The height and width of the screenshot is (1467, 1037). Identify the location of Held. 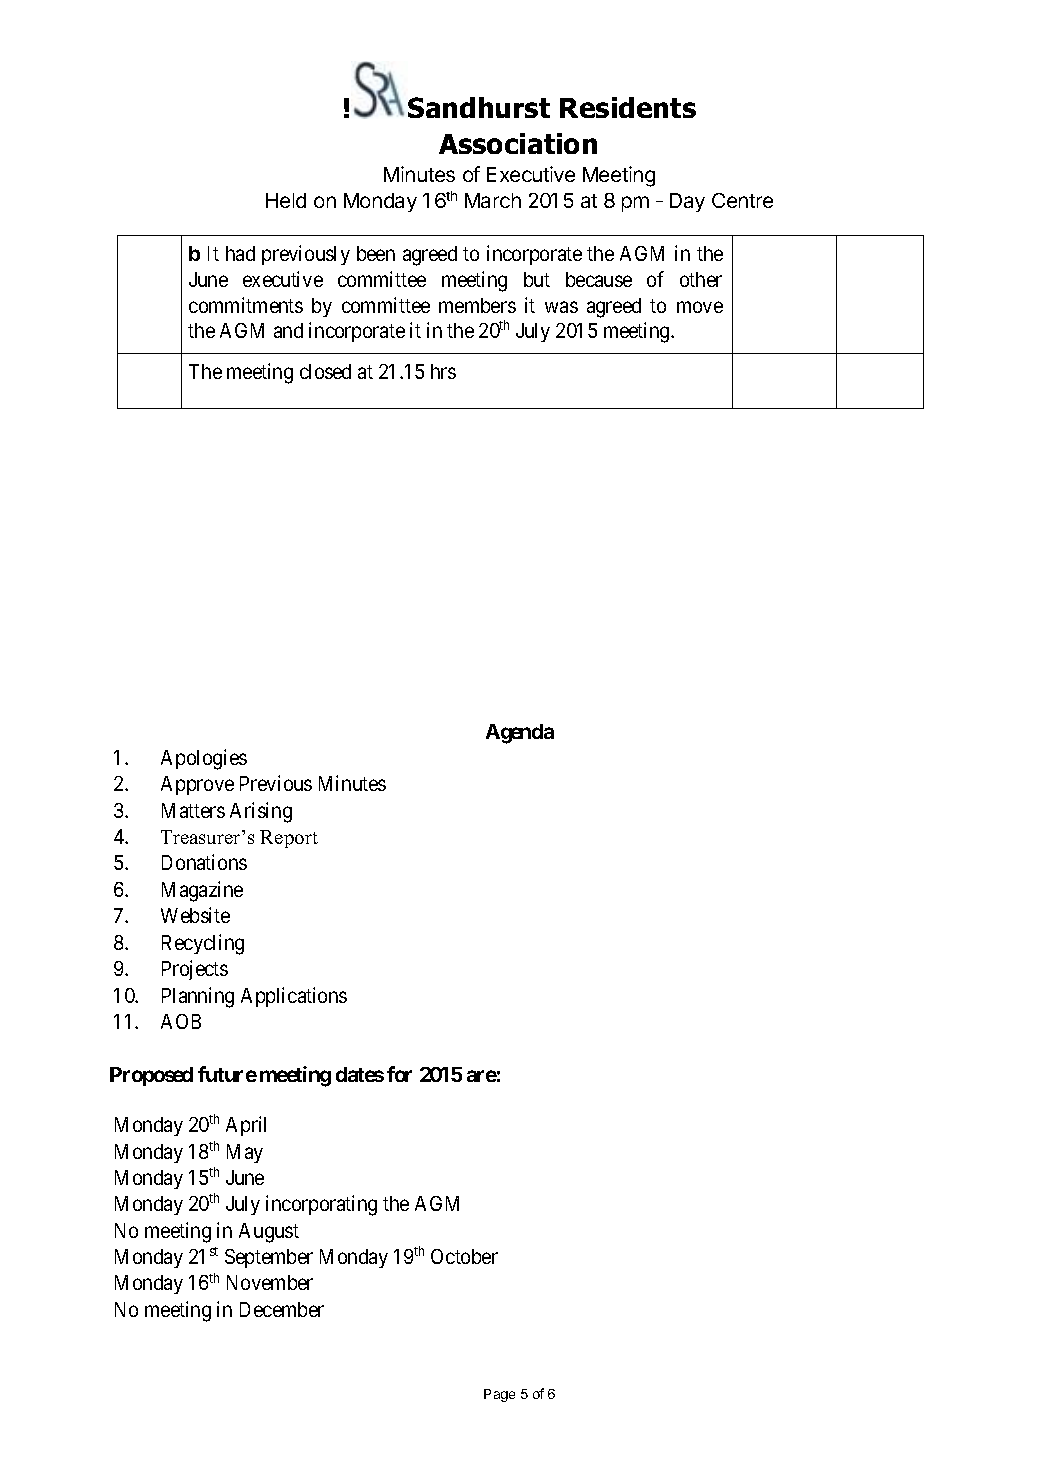
(286, 200).
